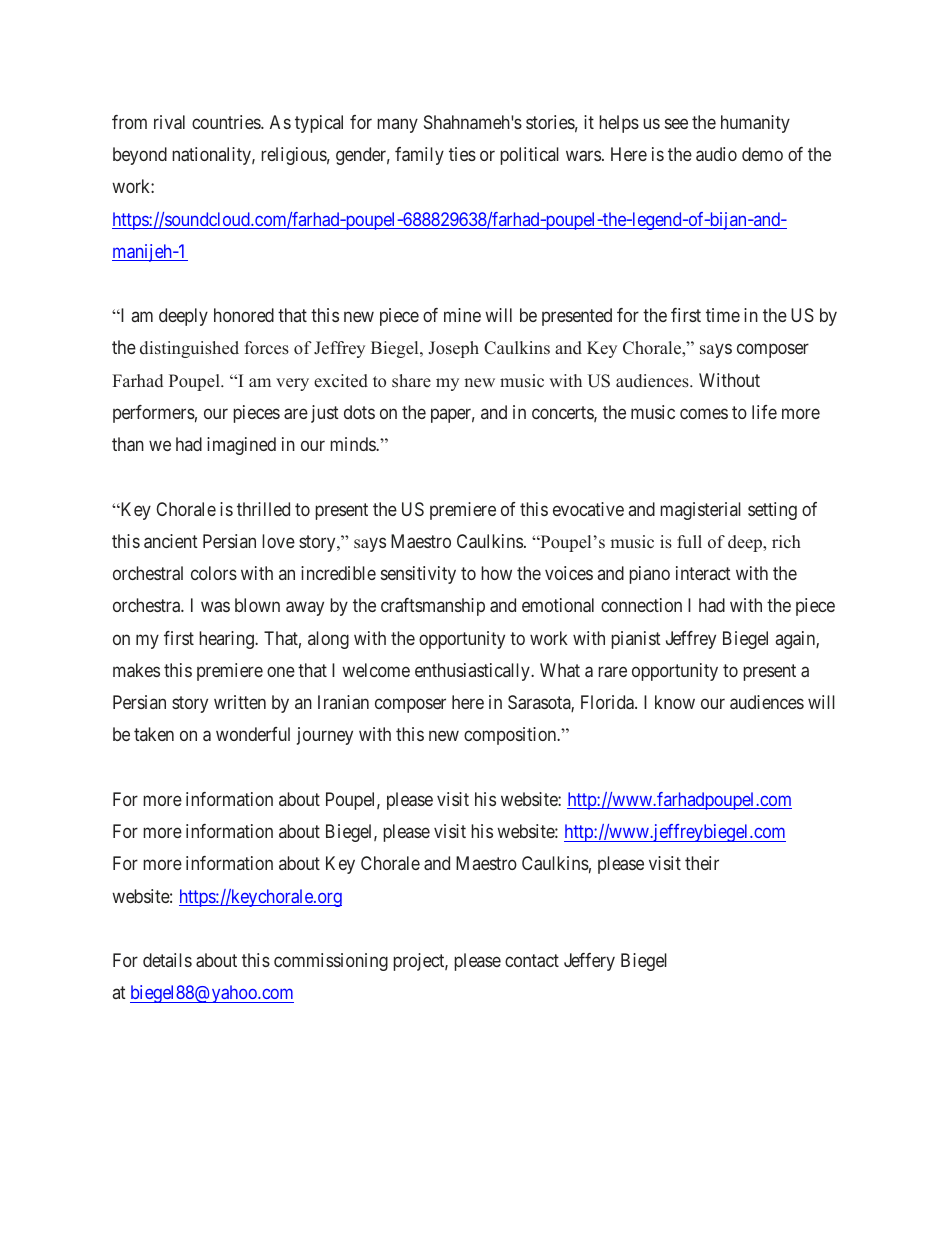 The image size is (952, 1233). Describe the element at coordinates (689, 542) in the page. I see `full` at that location.
